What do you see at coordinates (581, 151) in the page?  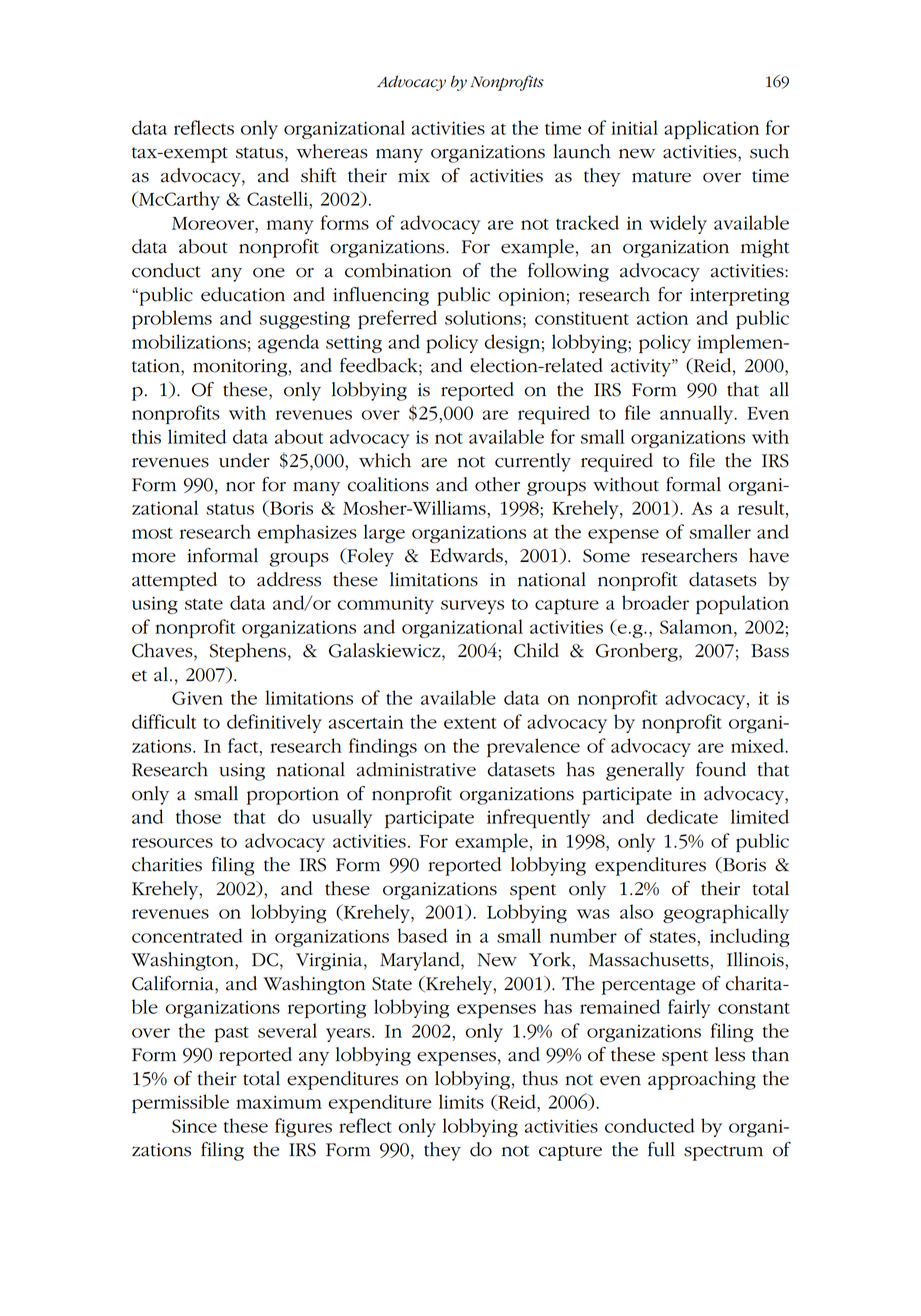 I see `launch` at bounding box center [581, 151].
